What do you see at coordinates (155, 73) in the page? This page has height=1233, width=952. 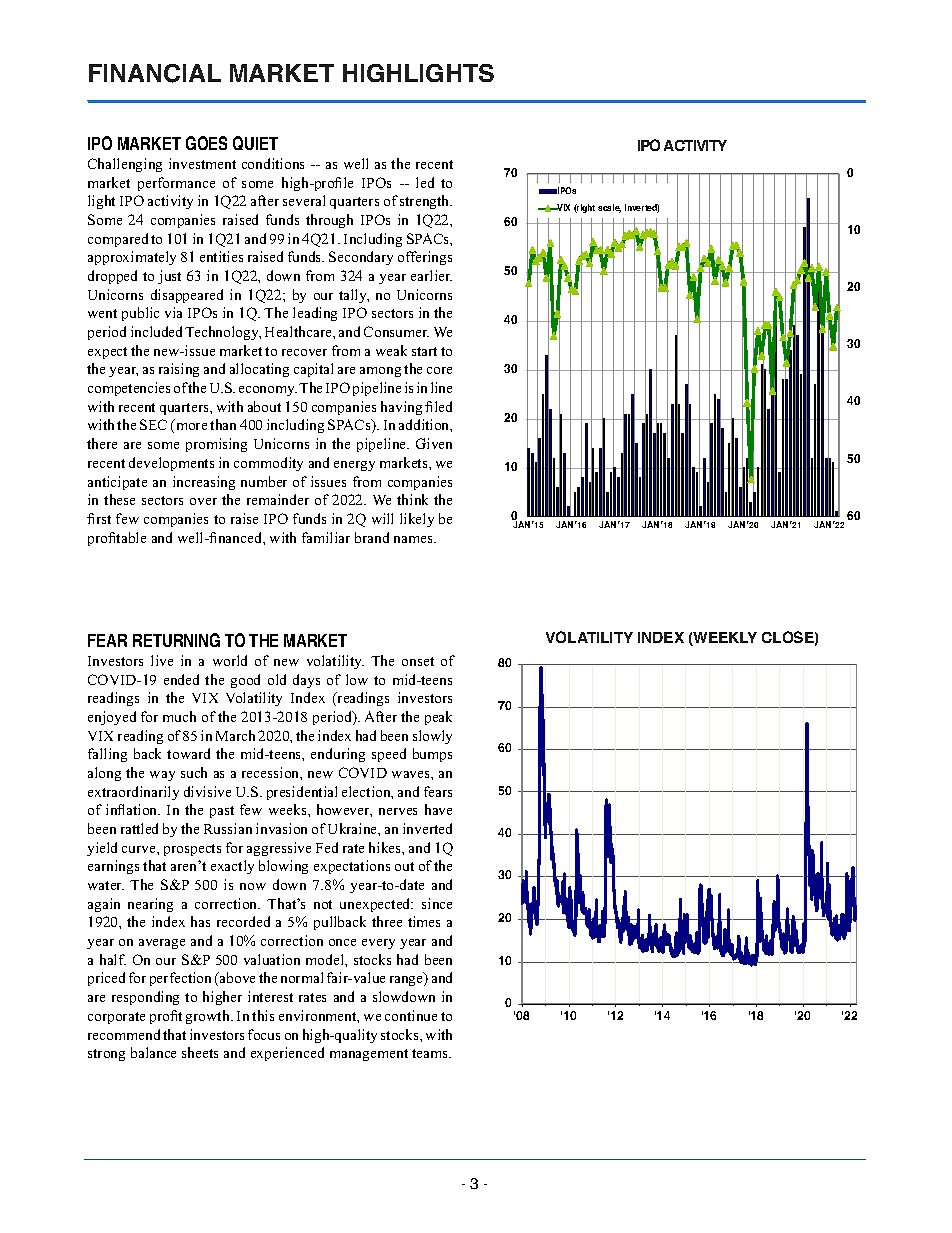 I see `FINANCIAL` at bounding box center [155, 73].
